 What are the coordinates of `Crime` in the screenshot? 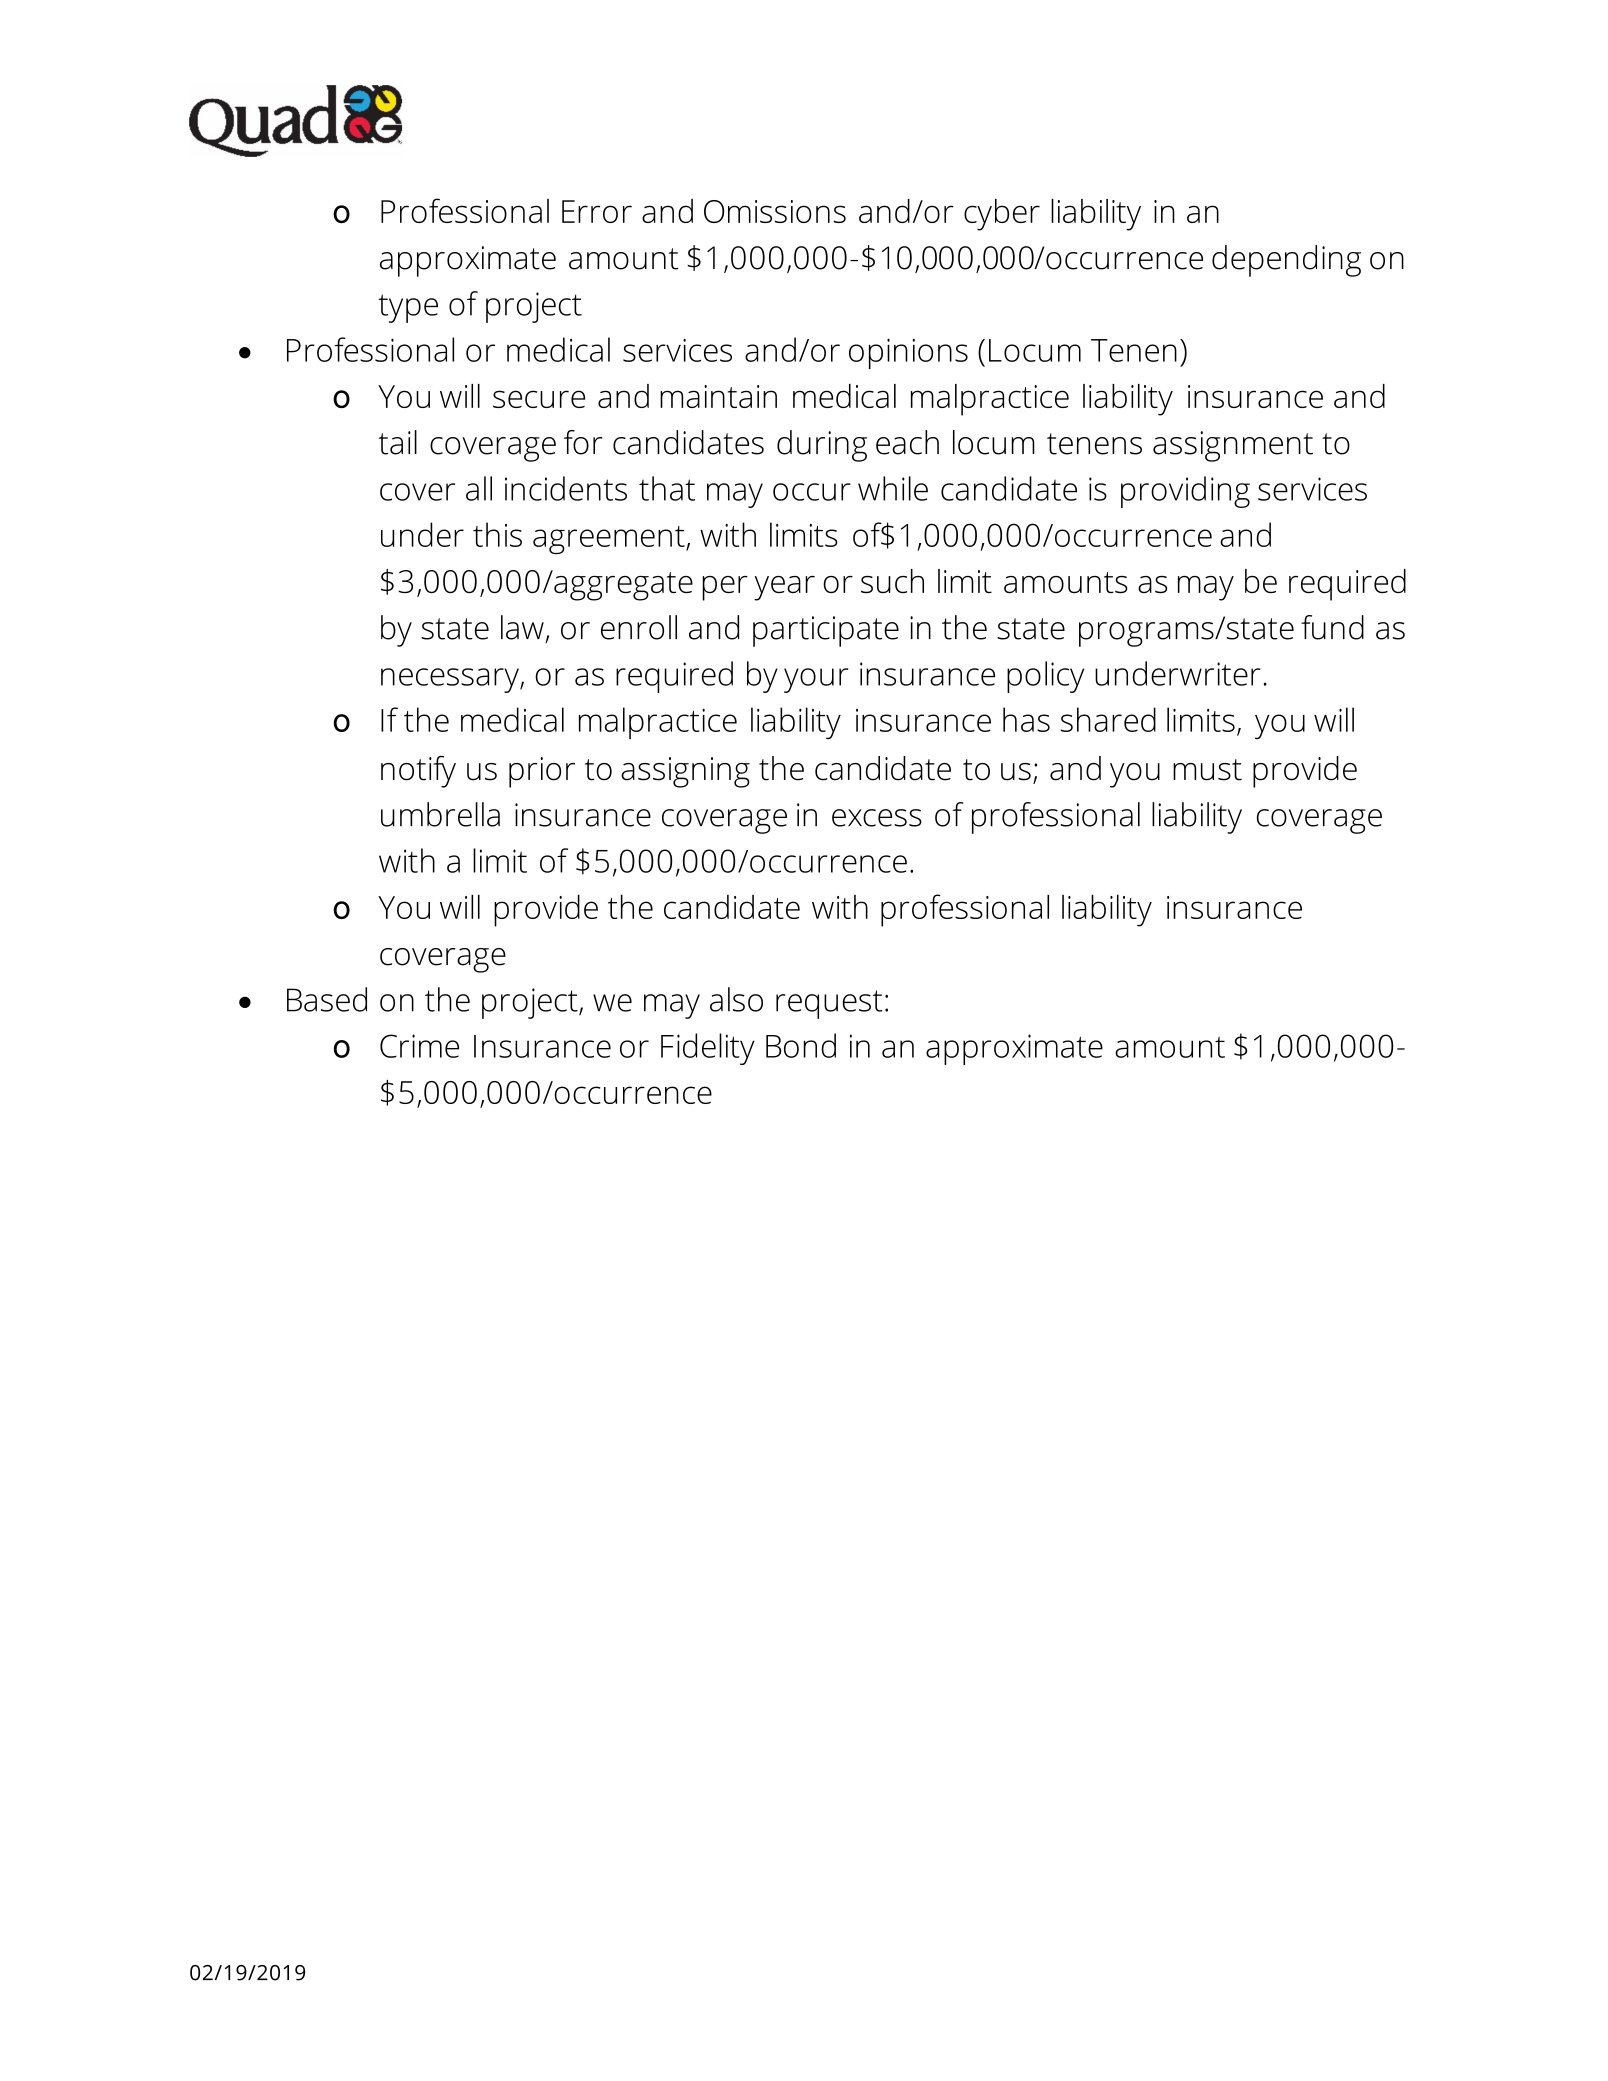 It's located at (419, 1046).
